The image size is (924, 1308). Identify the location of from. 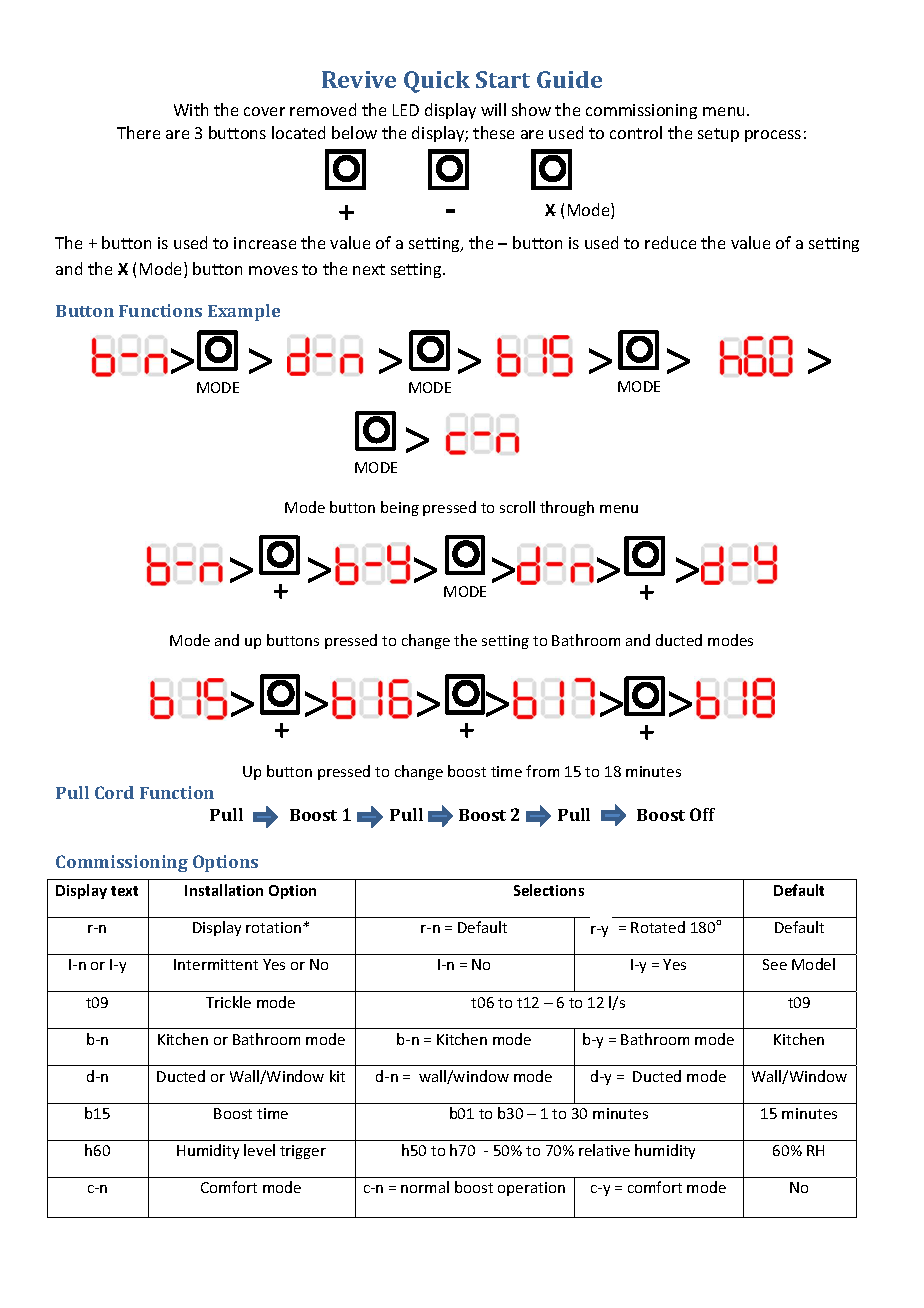
(542, 771).
